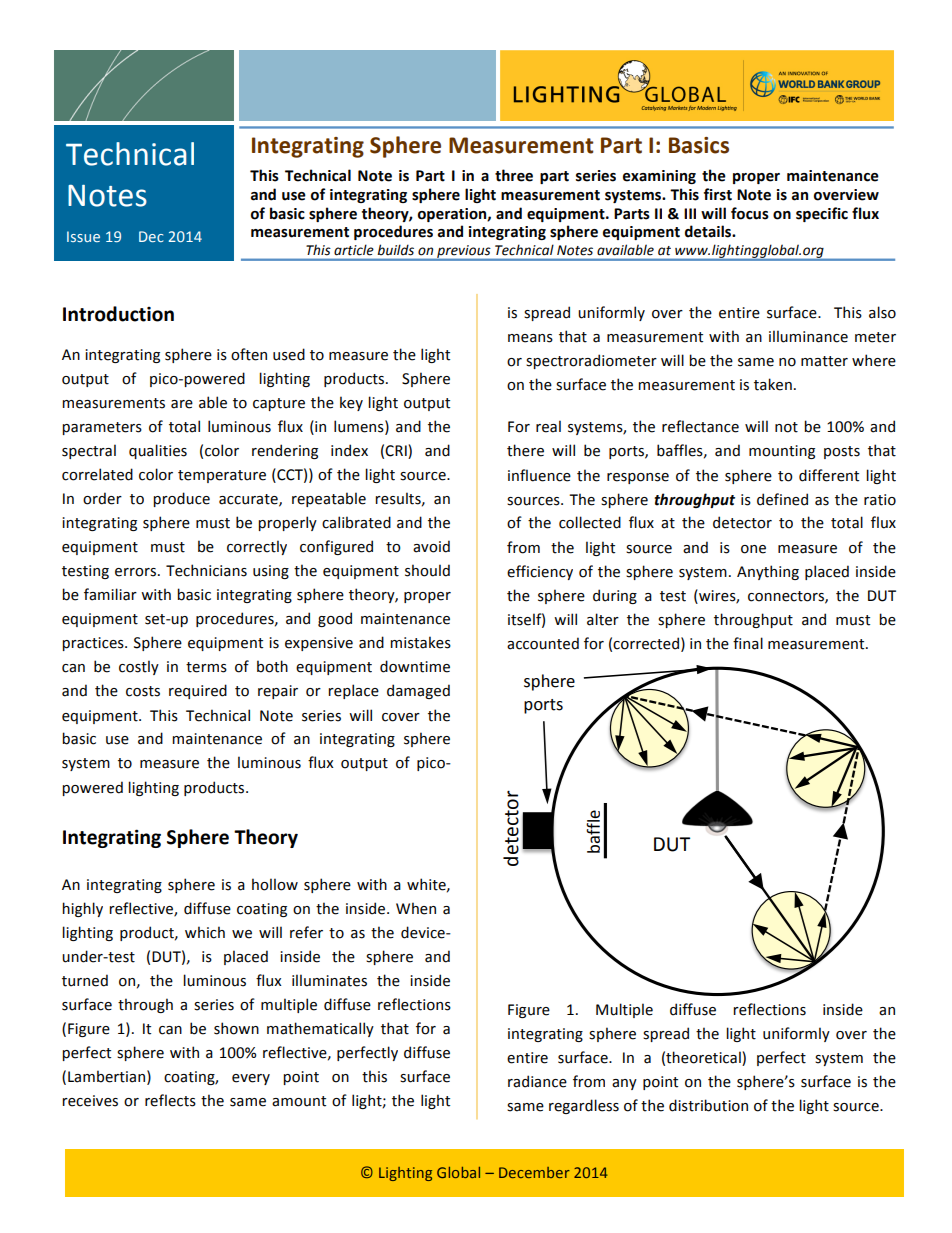 The height and width of the screenshot is (1233, 952). Describe the element at coordinates (118, 314) in the screenshot. I see `Introduction` at that location.
